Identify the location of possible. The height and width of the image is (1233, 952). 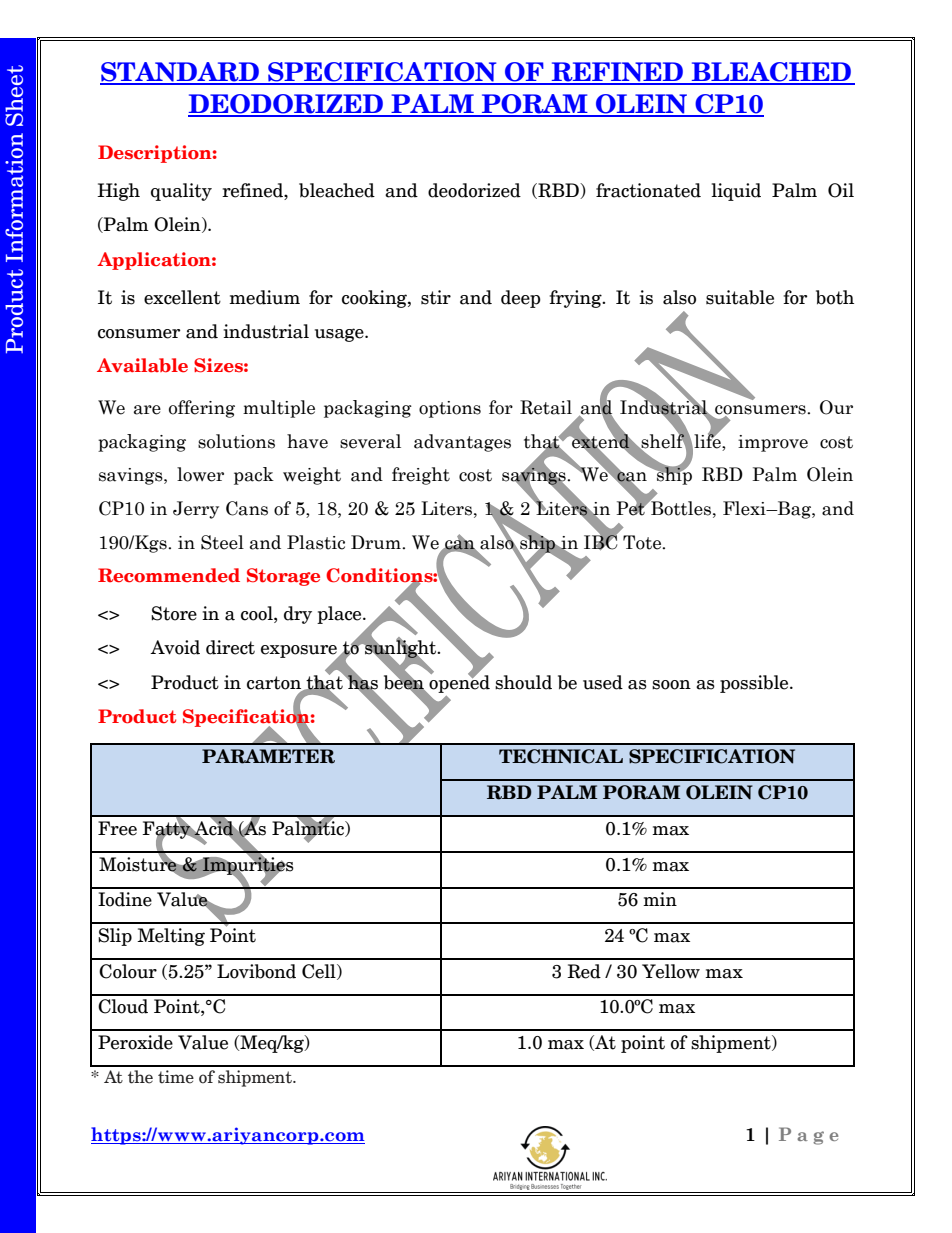
(755, 684).
